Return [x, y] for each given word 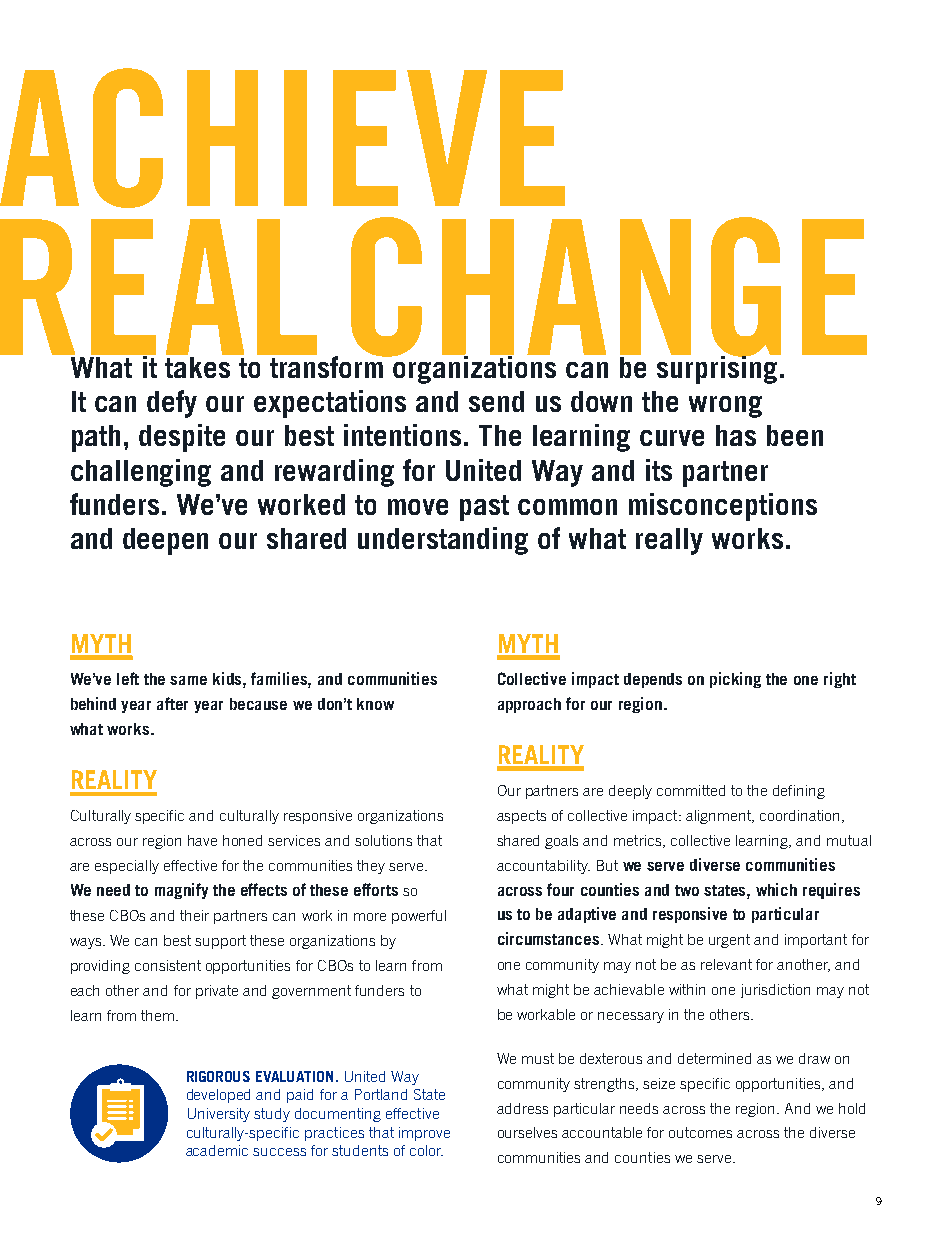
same [188, 680]
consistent [168, 965]
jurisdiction [775, 991]
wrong [725, 407]
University [219, 1115]
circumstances [550, 938]
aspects [521, 817]
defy [172, 404]
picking [735, 680]
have [202, 840]
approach [529, 705]
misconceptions [723, 507]
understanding [443, 541]
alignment [719, 817]
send [496, 401]
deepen [165, 541]
